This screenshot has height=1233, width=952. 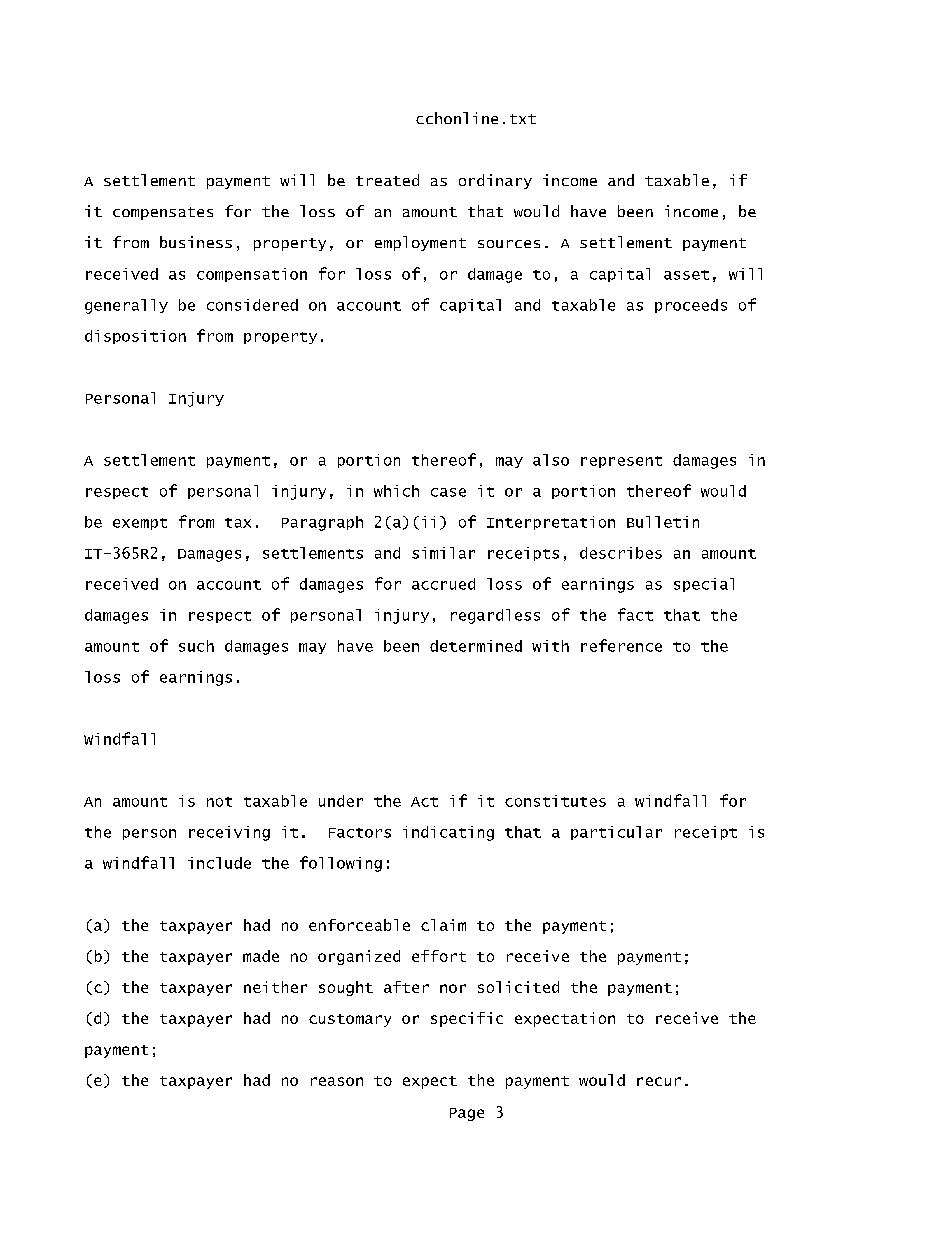 What do you see at coordinates (616, 833) in the screenshot?
I see `particular` at bounding box center [616, 833].
